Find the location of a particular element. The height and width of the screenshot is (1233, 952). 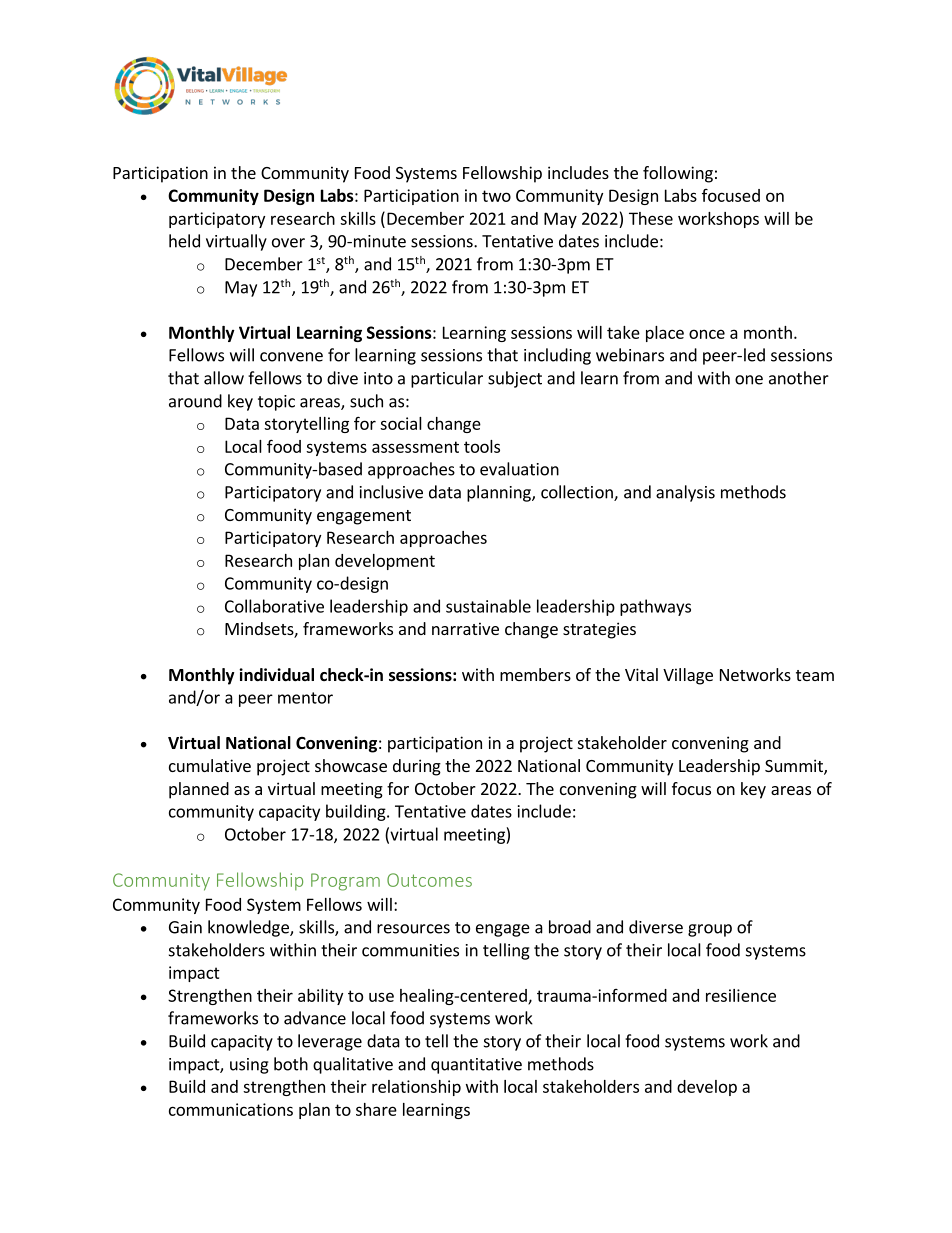

sustainable is located at coordinates (488, 606).
